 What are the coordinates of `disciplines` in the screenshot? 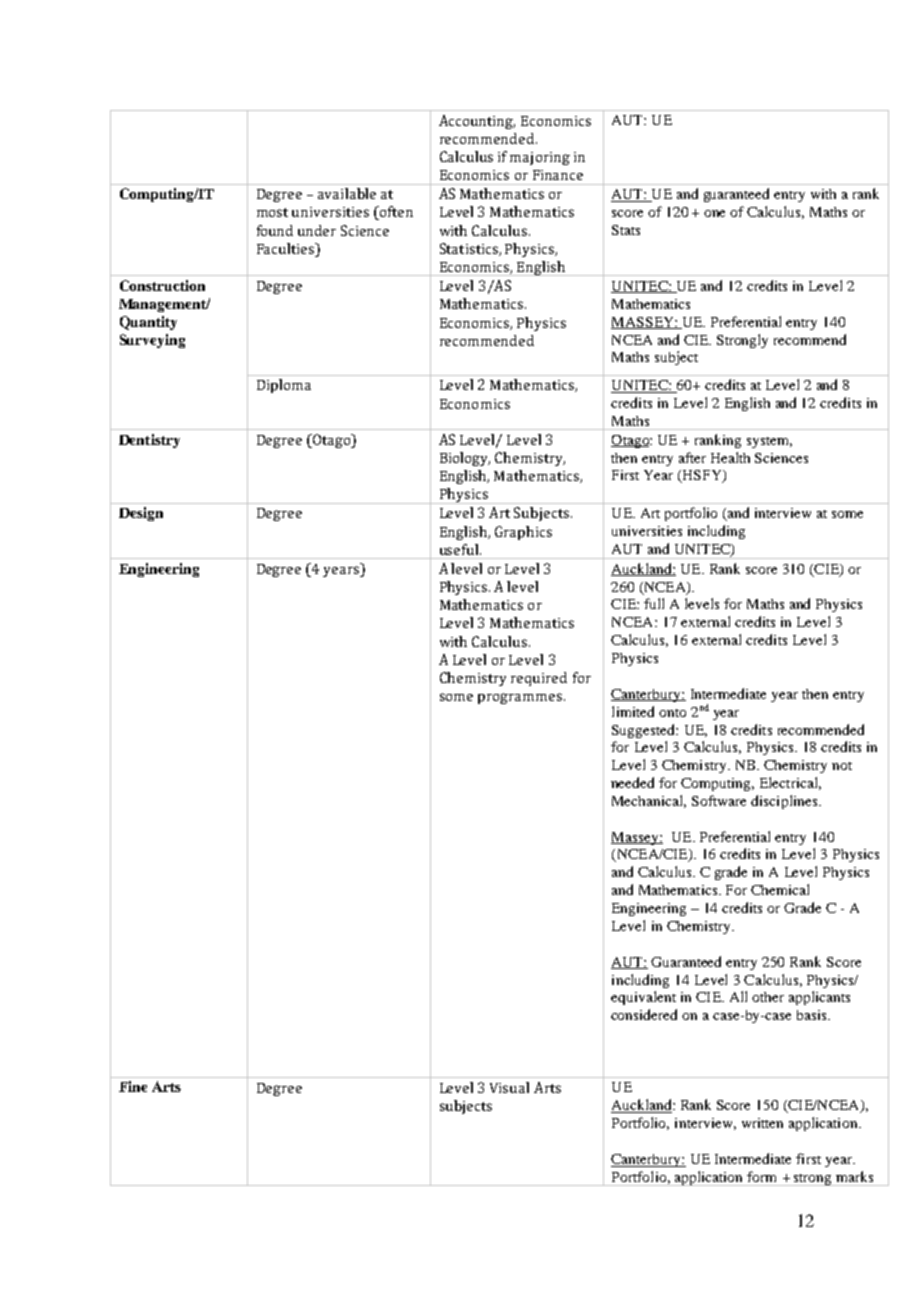 It's located at (784, 802).
